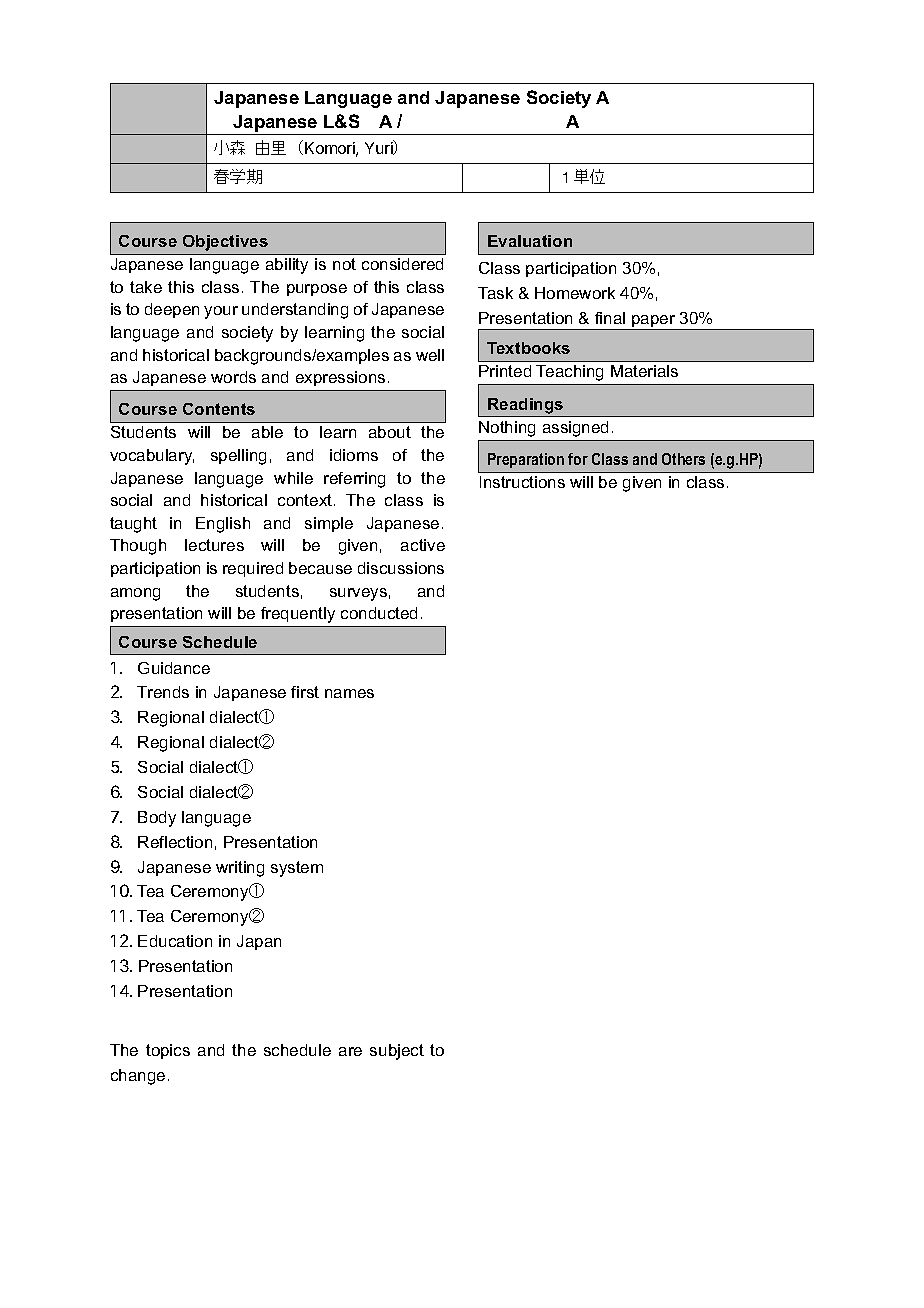  Describe the element at coordinates (287, 266) in the image. I see `ability` at that location.
